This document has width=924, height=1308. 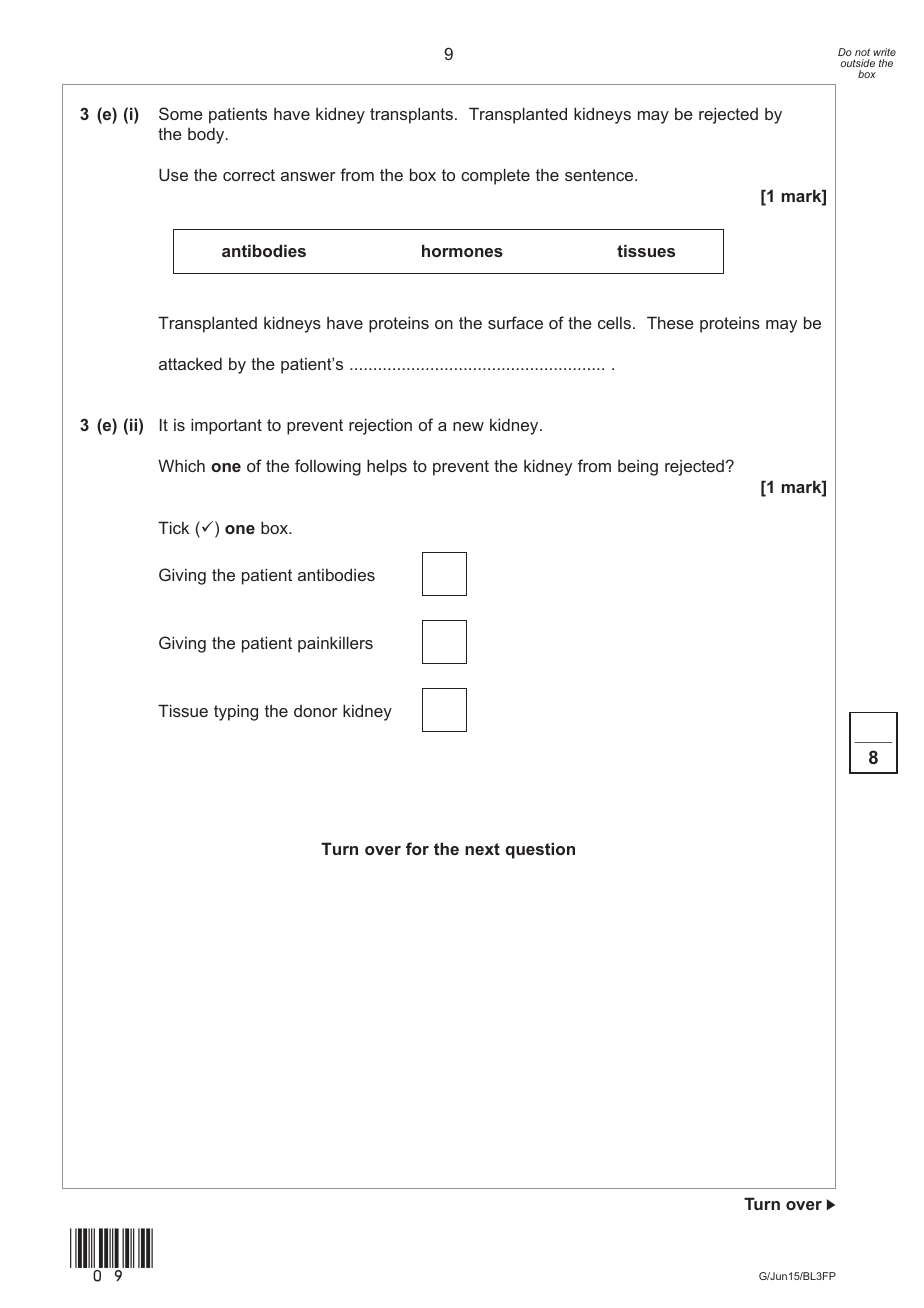 What do you see at coordinates (411, 115) in the document?
I see `transplants` at bounding box center [411, 115].
